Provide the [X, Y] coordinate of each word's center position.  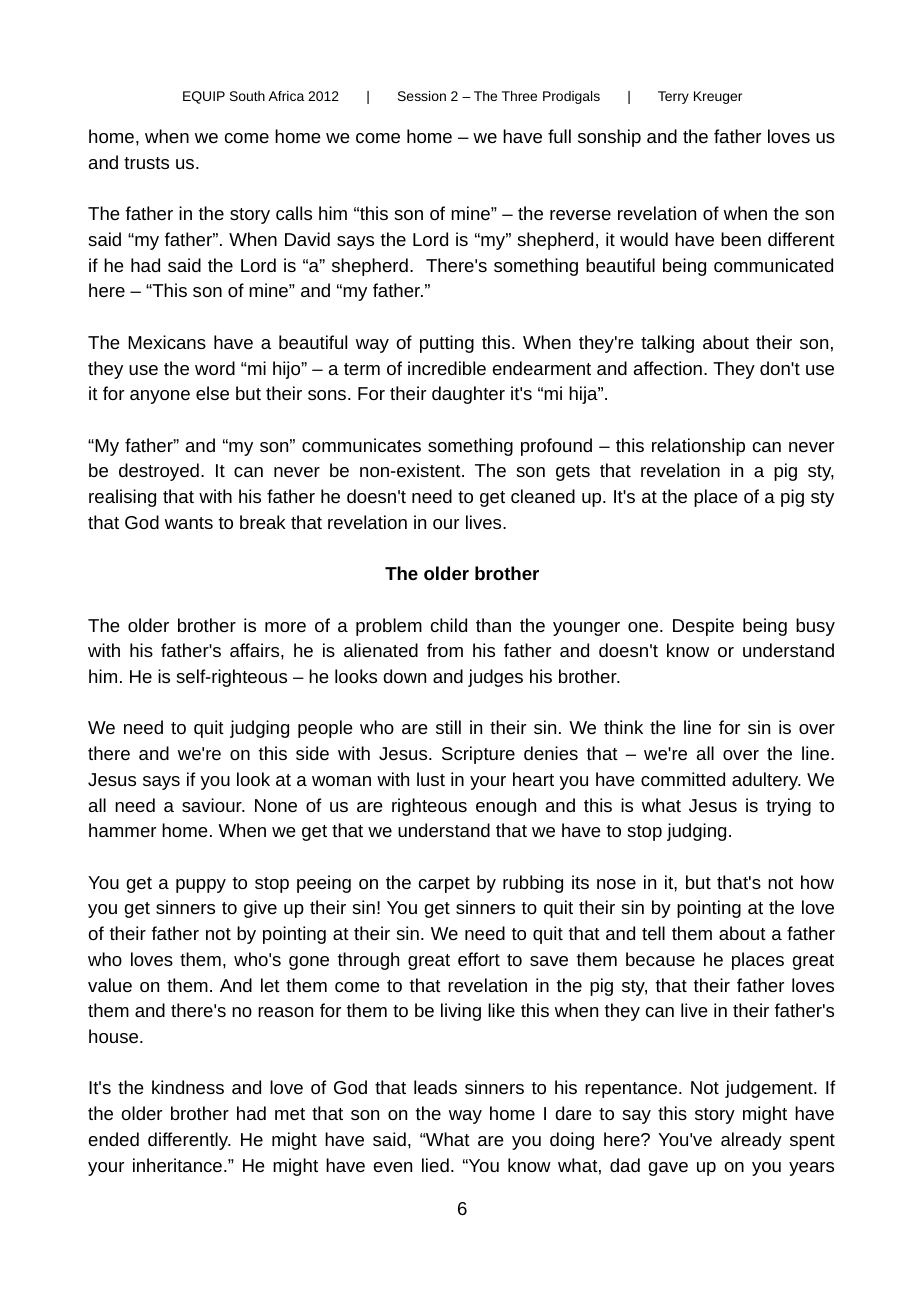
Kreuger [718, 97]
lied [435, 1165]
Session [422, 96]
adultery [766, 781]
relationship [698, 447]
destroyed [159, 472]
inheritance [177, 1165]
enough [506, 807]
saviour [213, 805]
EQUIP [204, 97]
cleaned [543, 496]
